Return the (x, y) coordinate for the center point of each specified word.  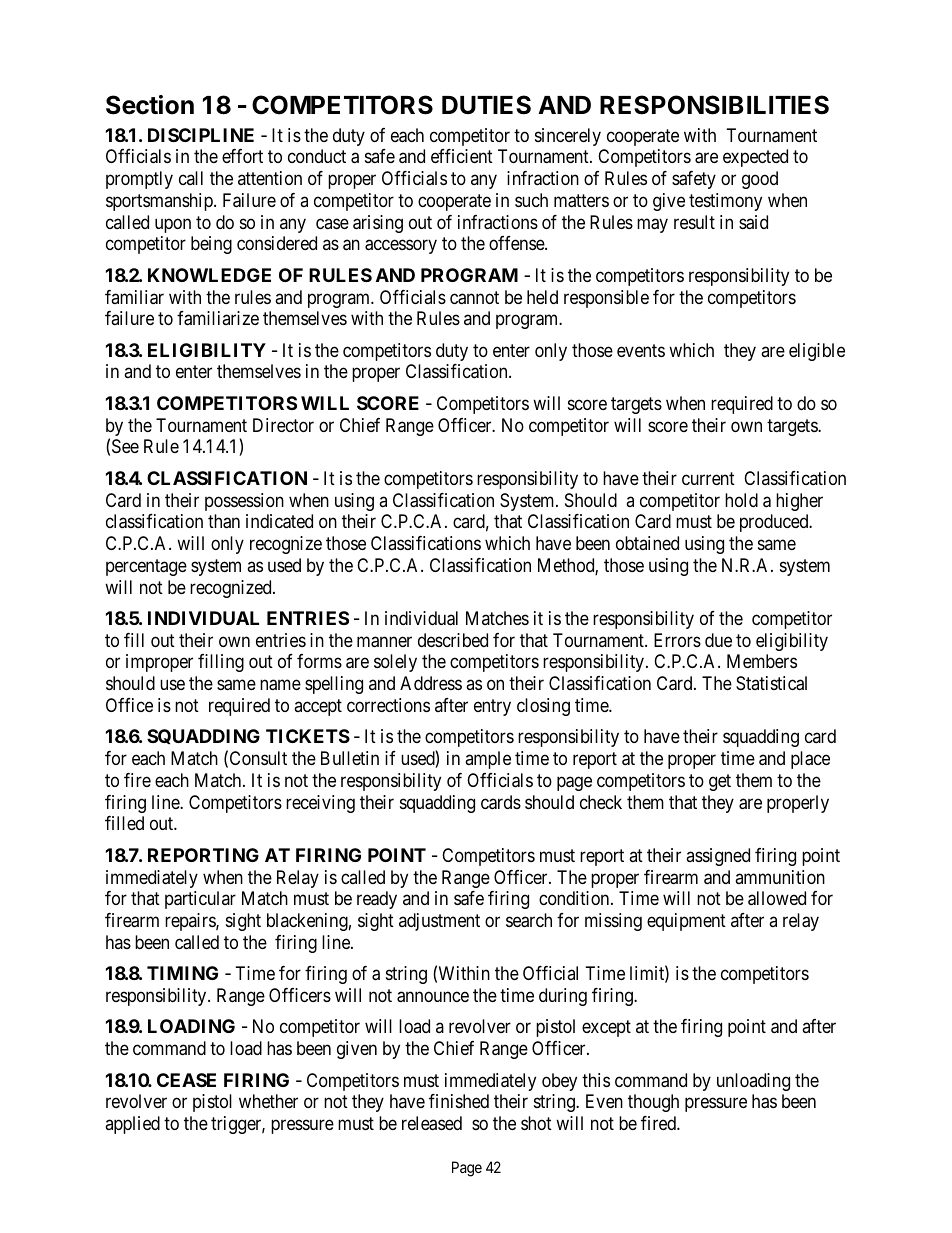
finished (459, 1101)
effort (242, 156)
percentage (146, 567)
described (453, 640)
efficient (462, 156)
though (653, 1103)
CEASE (186, 1080)
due (718, 640)
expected (755, 158)
